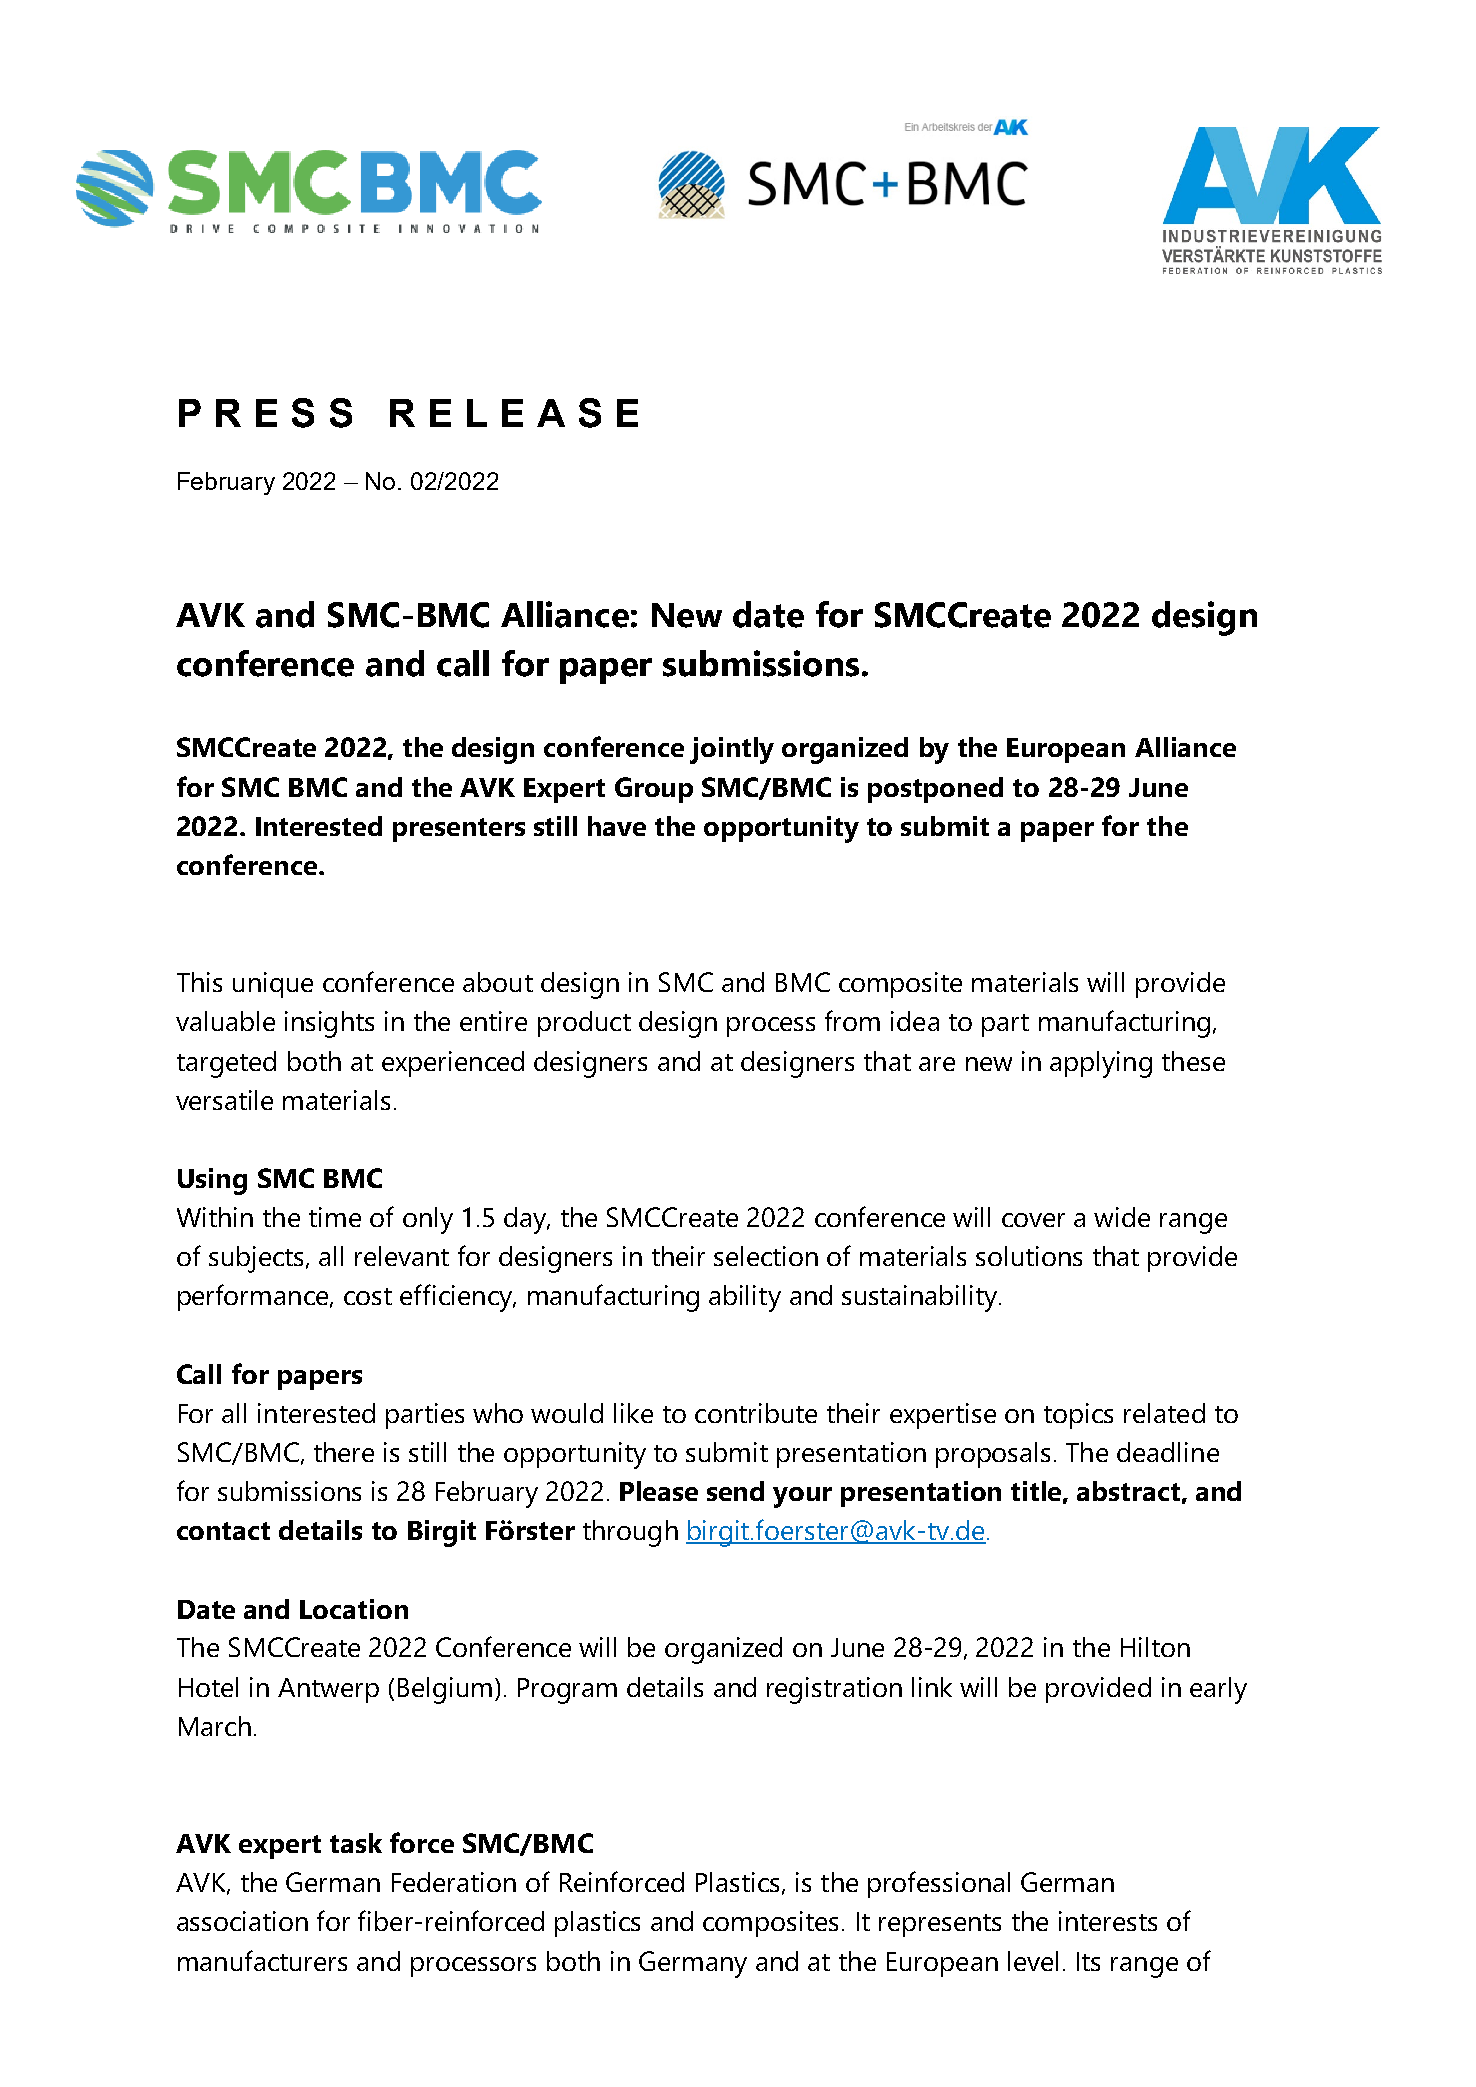  What do you see at coordinates (459, 830) in the document?
I see `presenters` at bounding box center [459, 830].
